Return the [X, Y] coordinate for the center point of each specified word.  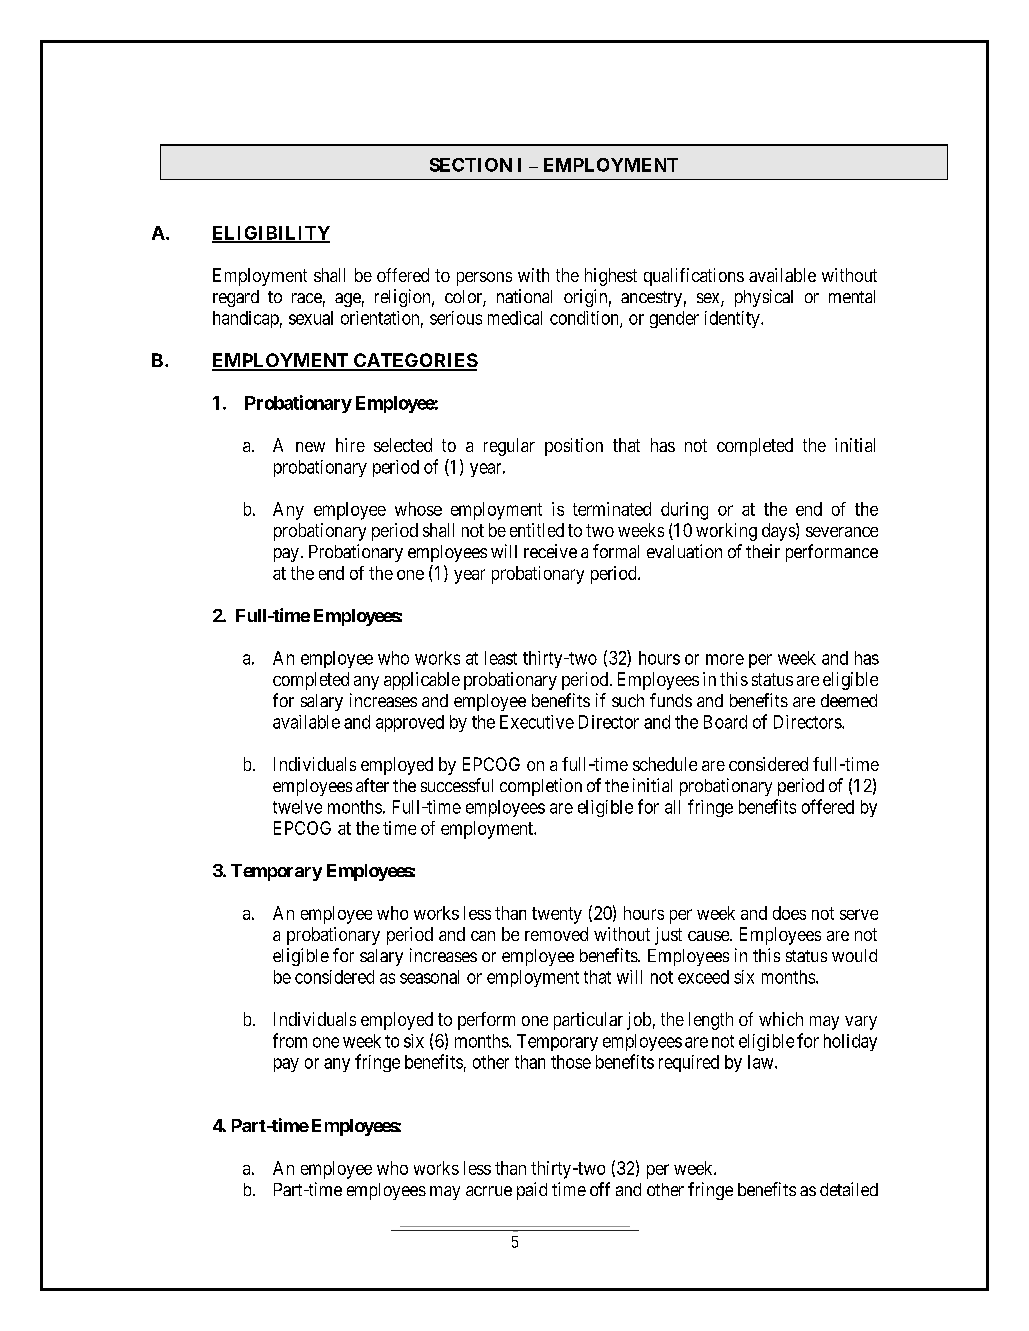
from [290, 1040]
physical [764, 298]
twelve [297, 807]
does [789, 913]
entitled [537, 530]
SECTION [471, 165]
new [310, 447]
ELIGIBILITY [271, 234]
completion [541, 787]
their [763, 551]
